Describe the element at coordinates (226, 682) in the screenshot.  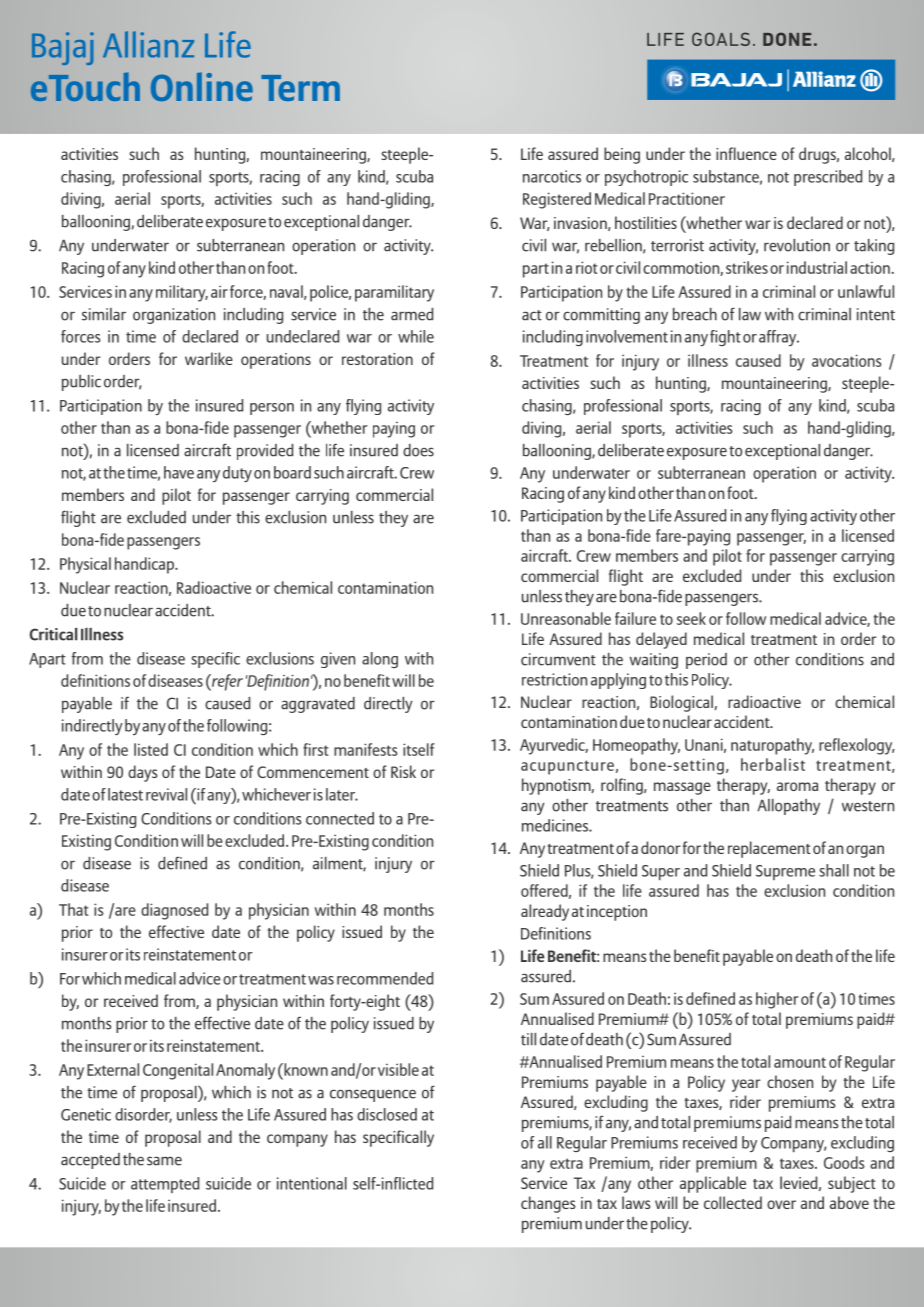
I see `refer` at that location.
